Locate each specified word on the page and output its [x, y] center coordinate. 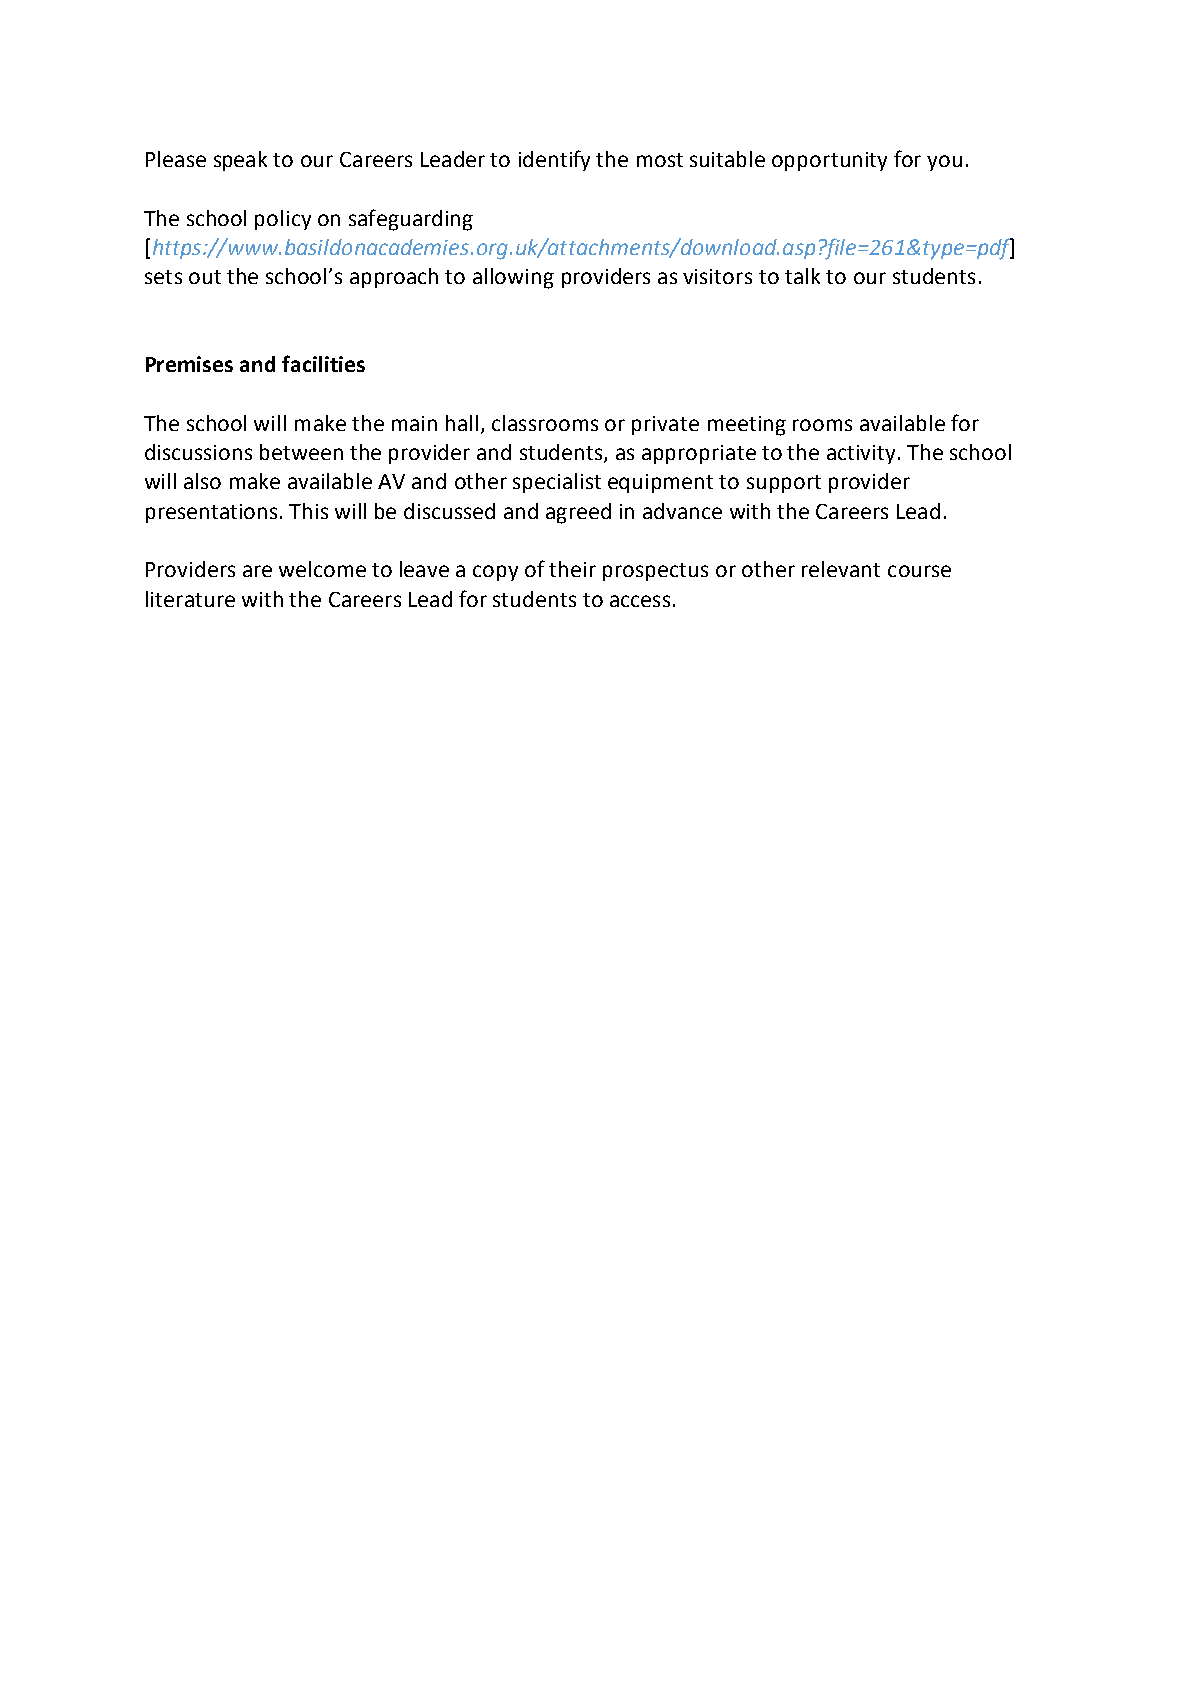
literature [190, 599]
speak [240, 161]
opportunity [829, 161]
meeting [747, 426]
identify [554, 160]
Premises [189, 364]
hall [462, 423]
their [572, 569]
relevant [841, 569]
